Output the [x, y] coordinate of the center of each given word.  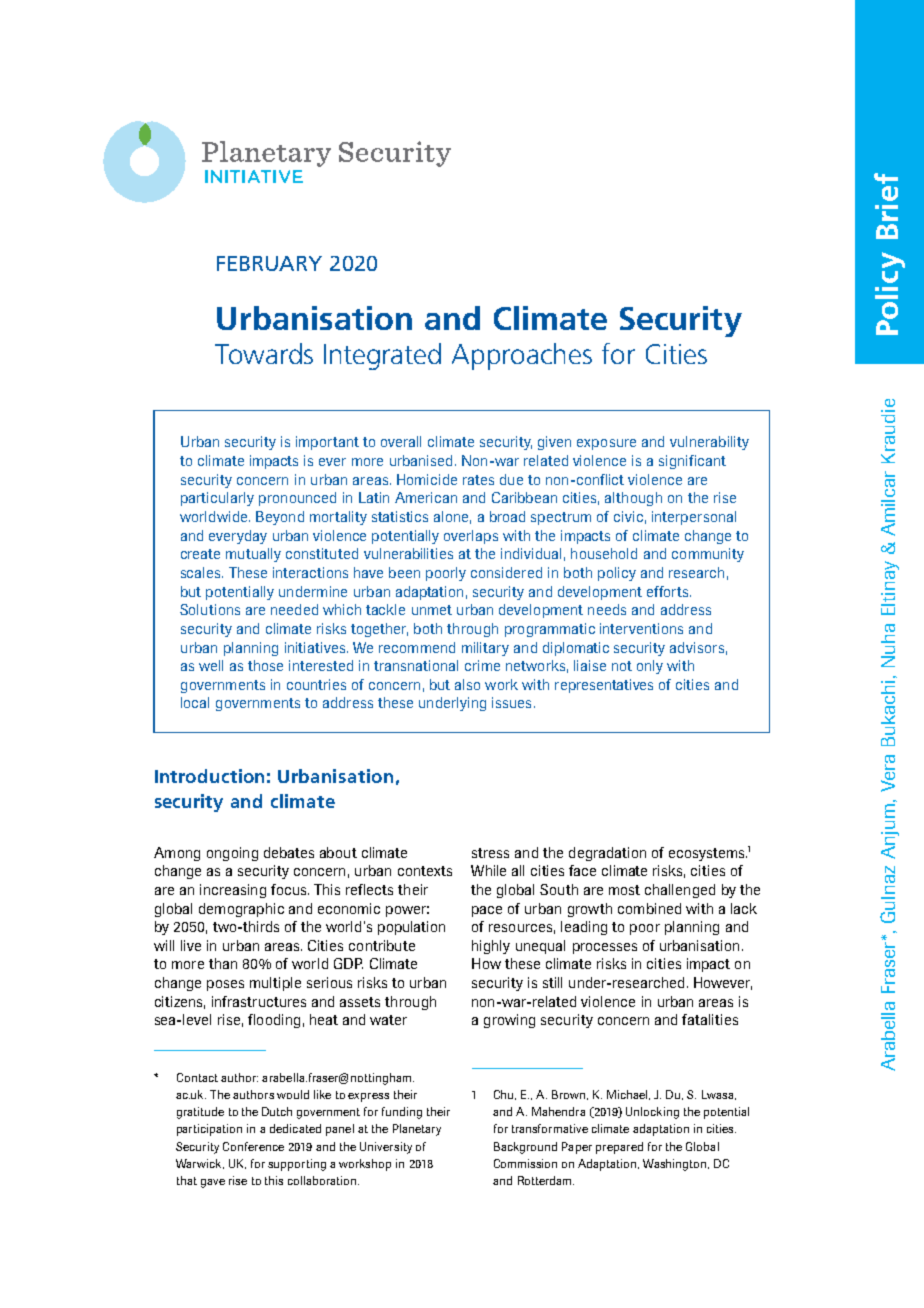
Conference [253, 1146]
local [195, 702]
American [426, 497]
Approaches [522, 356]
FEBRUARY [269, 263]
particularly [217, 499]
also [467, 684]
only [650, 667]
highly [491, 947]
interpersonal [694, 518]
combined [649, 908]
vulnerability [709, 443]
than [223, 963]
